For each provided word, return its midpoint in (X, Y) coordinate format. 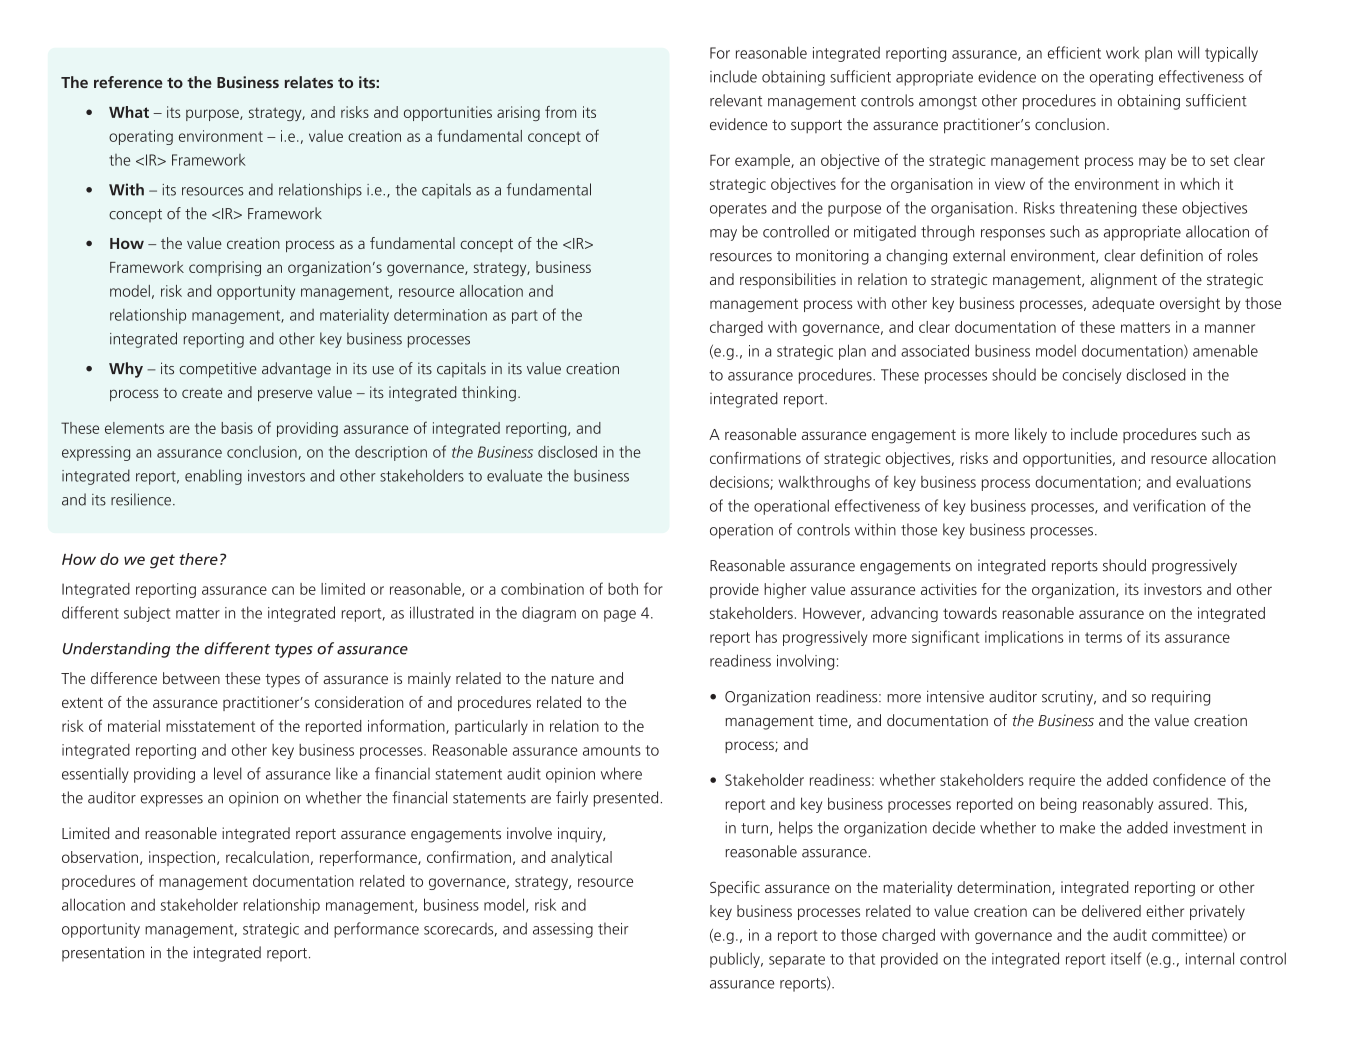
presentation (103, 954)
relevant (736, 100)
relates (309, 82)
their (613, 928)
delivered (1111, 911)
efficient (1074, 52)
